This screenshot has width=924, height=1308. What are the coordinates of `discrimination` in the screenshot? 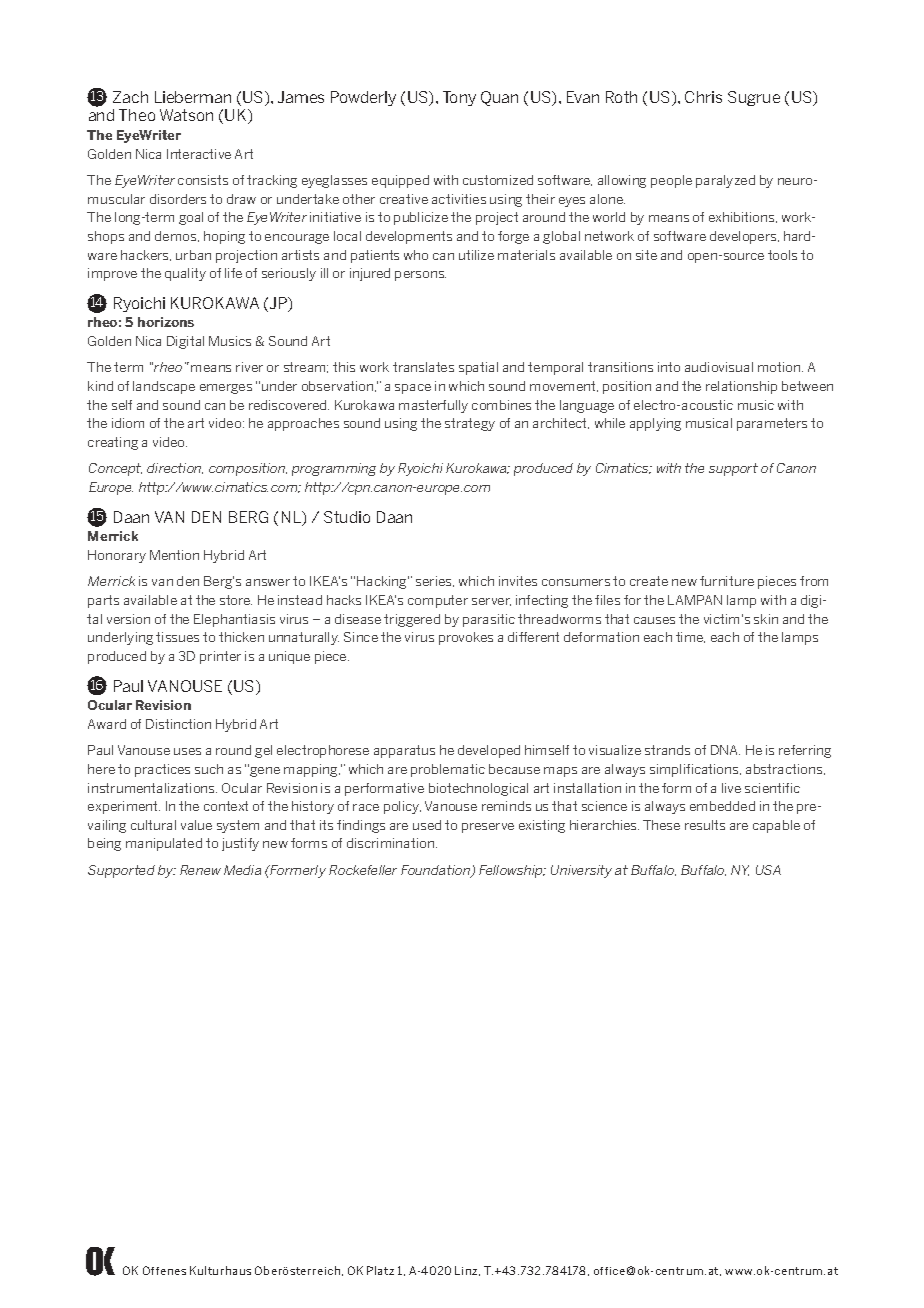 It's located at (392, 843).
